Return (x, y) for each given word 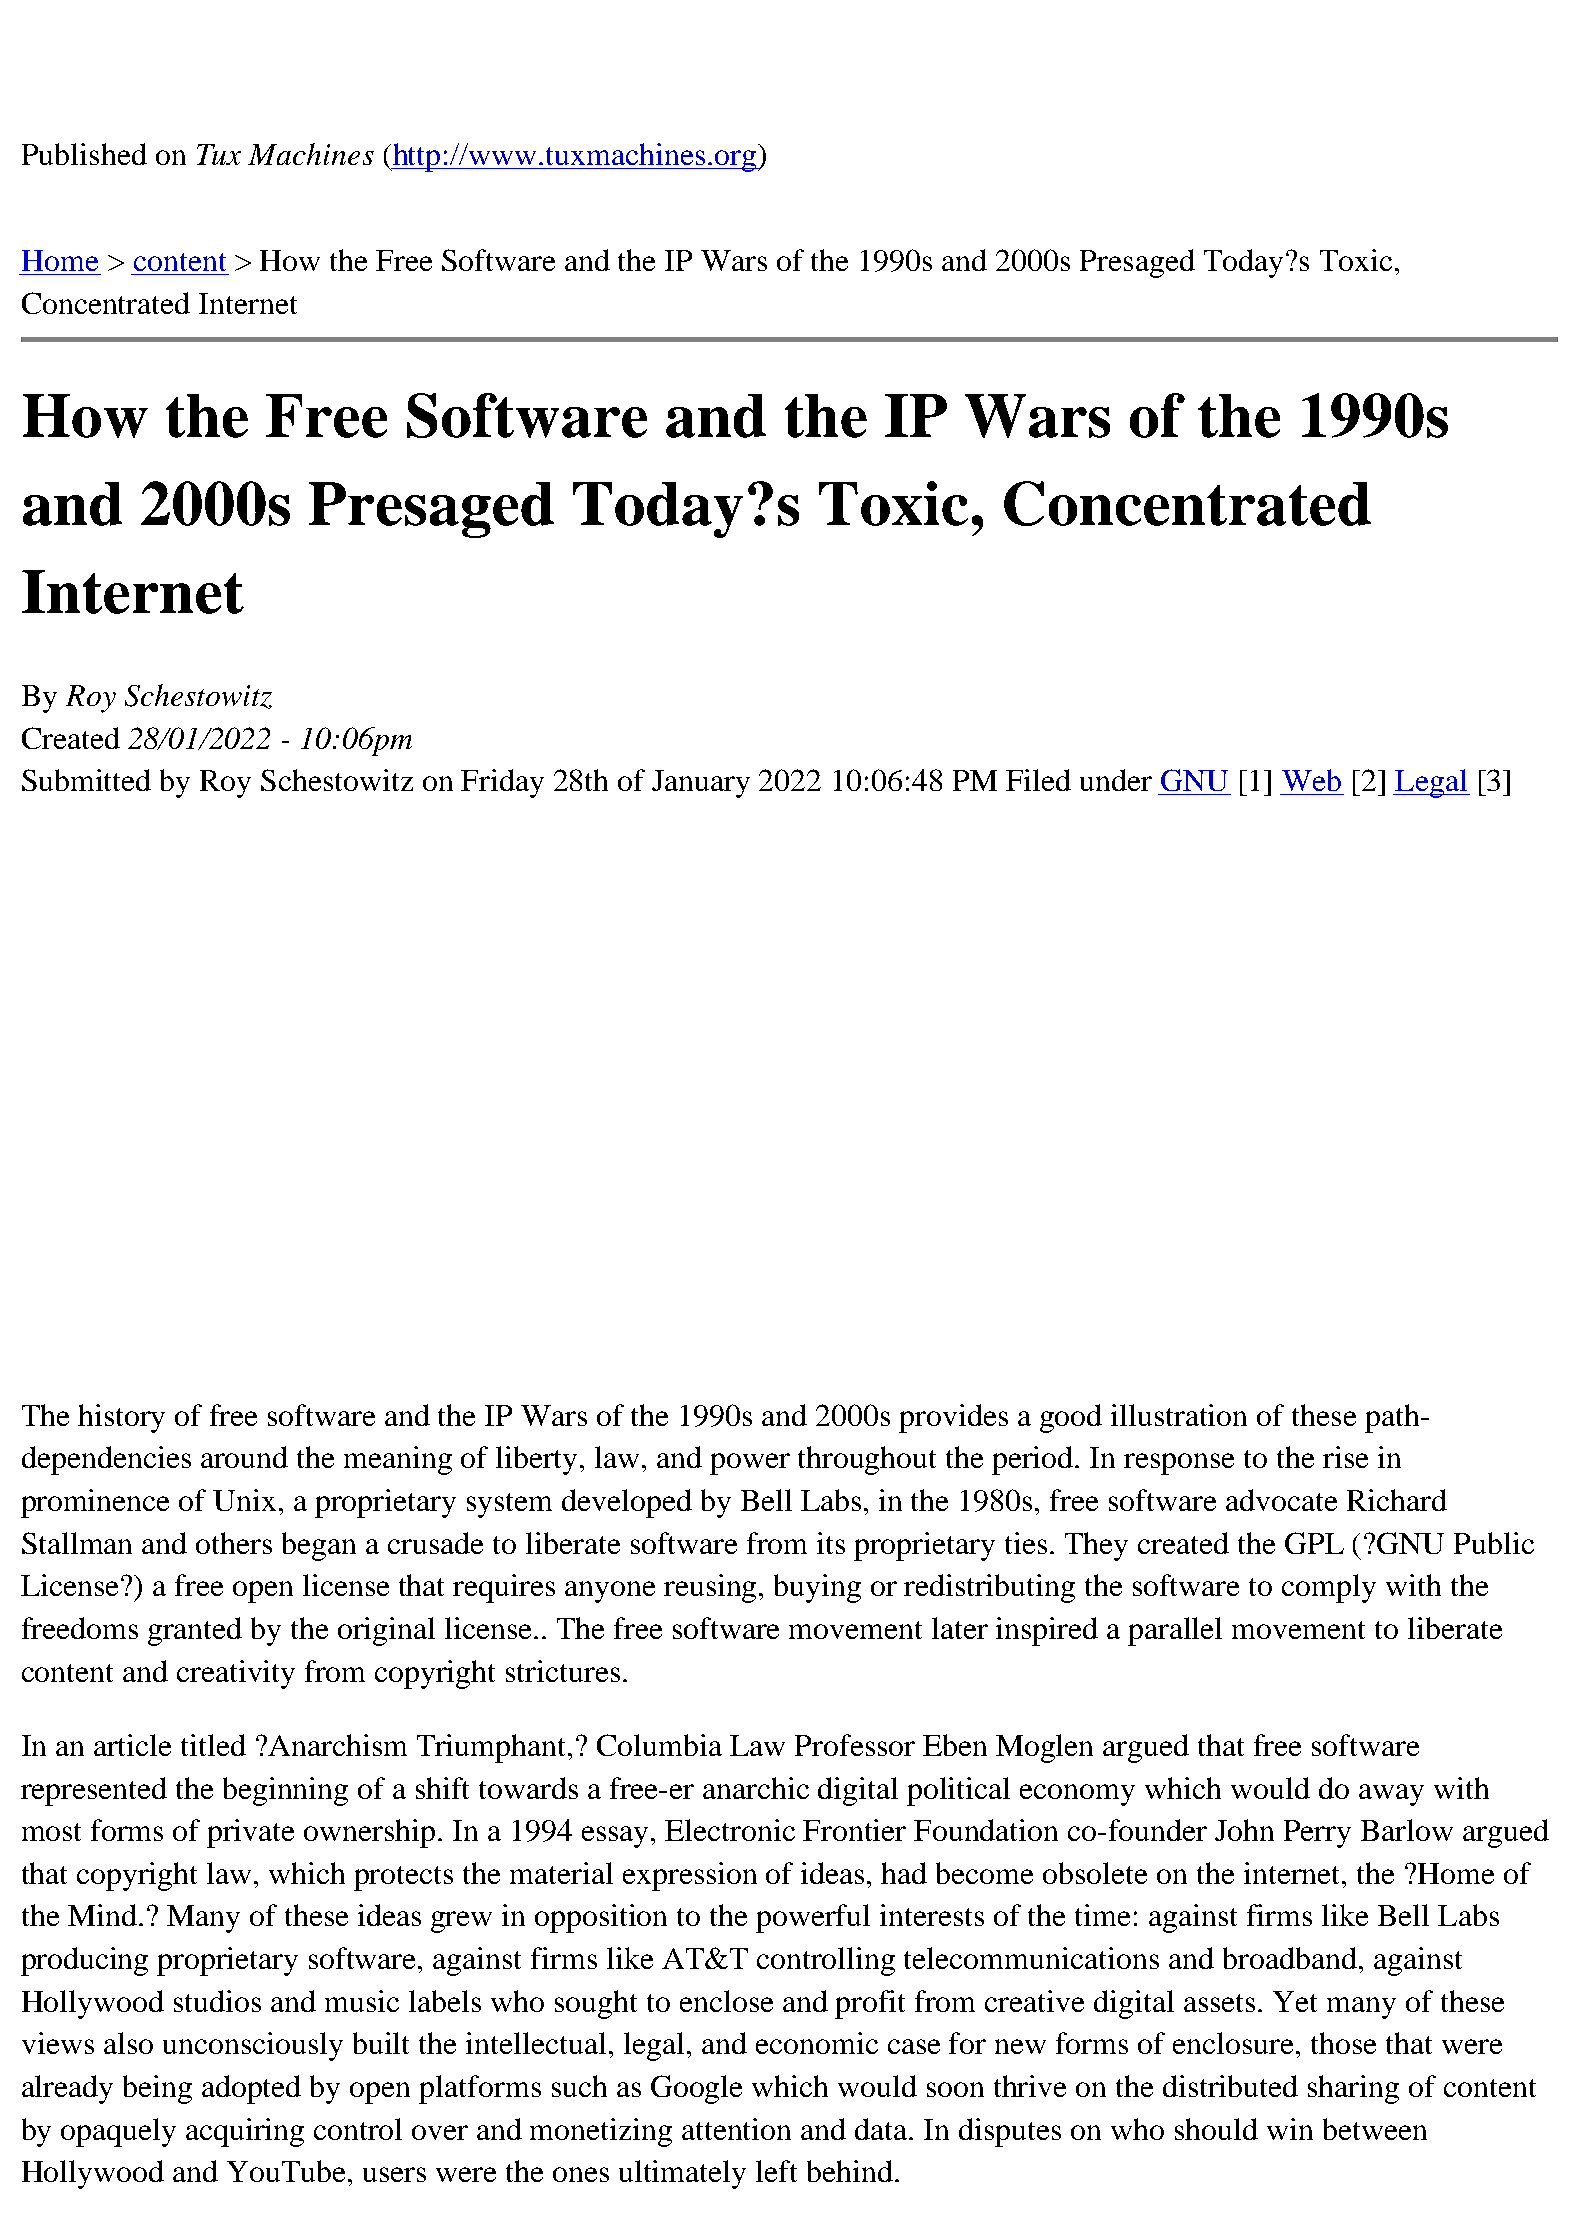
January (701, 784)
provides (953, 1418)
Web (1311, 780)
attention (736, 2129)
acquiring (245, 2132)
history (121, 1418)
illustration (1179, 1415)
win (1290, 2129)
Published (84, 154)
